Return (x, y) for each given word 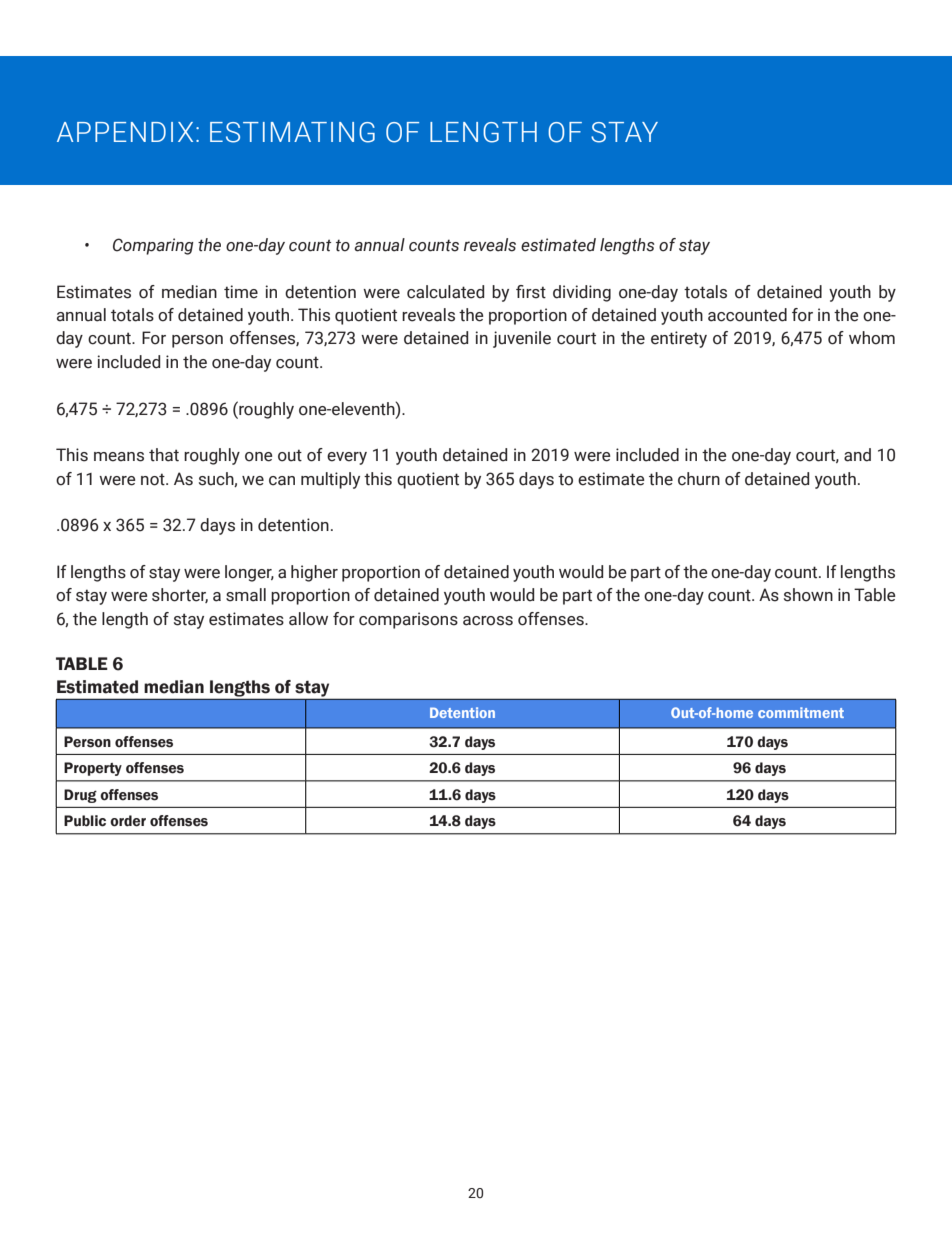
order (128, 821)
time (241, 292)
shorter (180, 595)
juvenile (522, 339)
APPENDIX (125, 132)
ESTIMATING (292, 132)
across (488, 621)
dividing (582, 293)
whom (872, 338)
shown (808, 595)
